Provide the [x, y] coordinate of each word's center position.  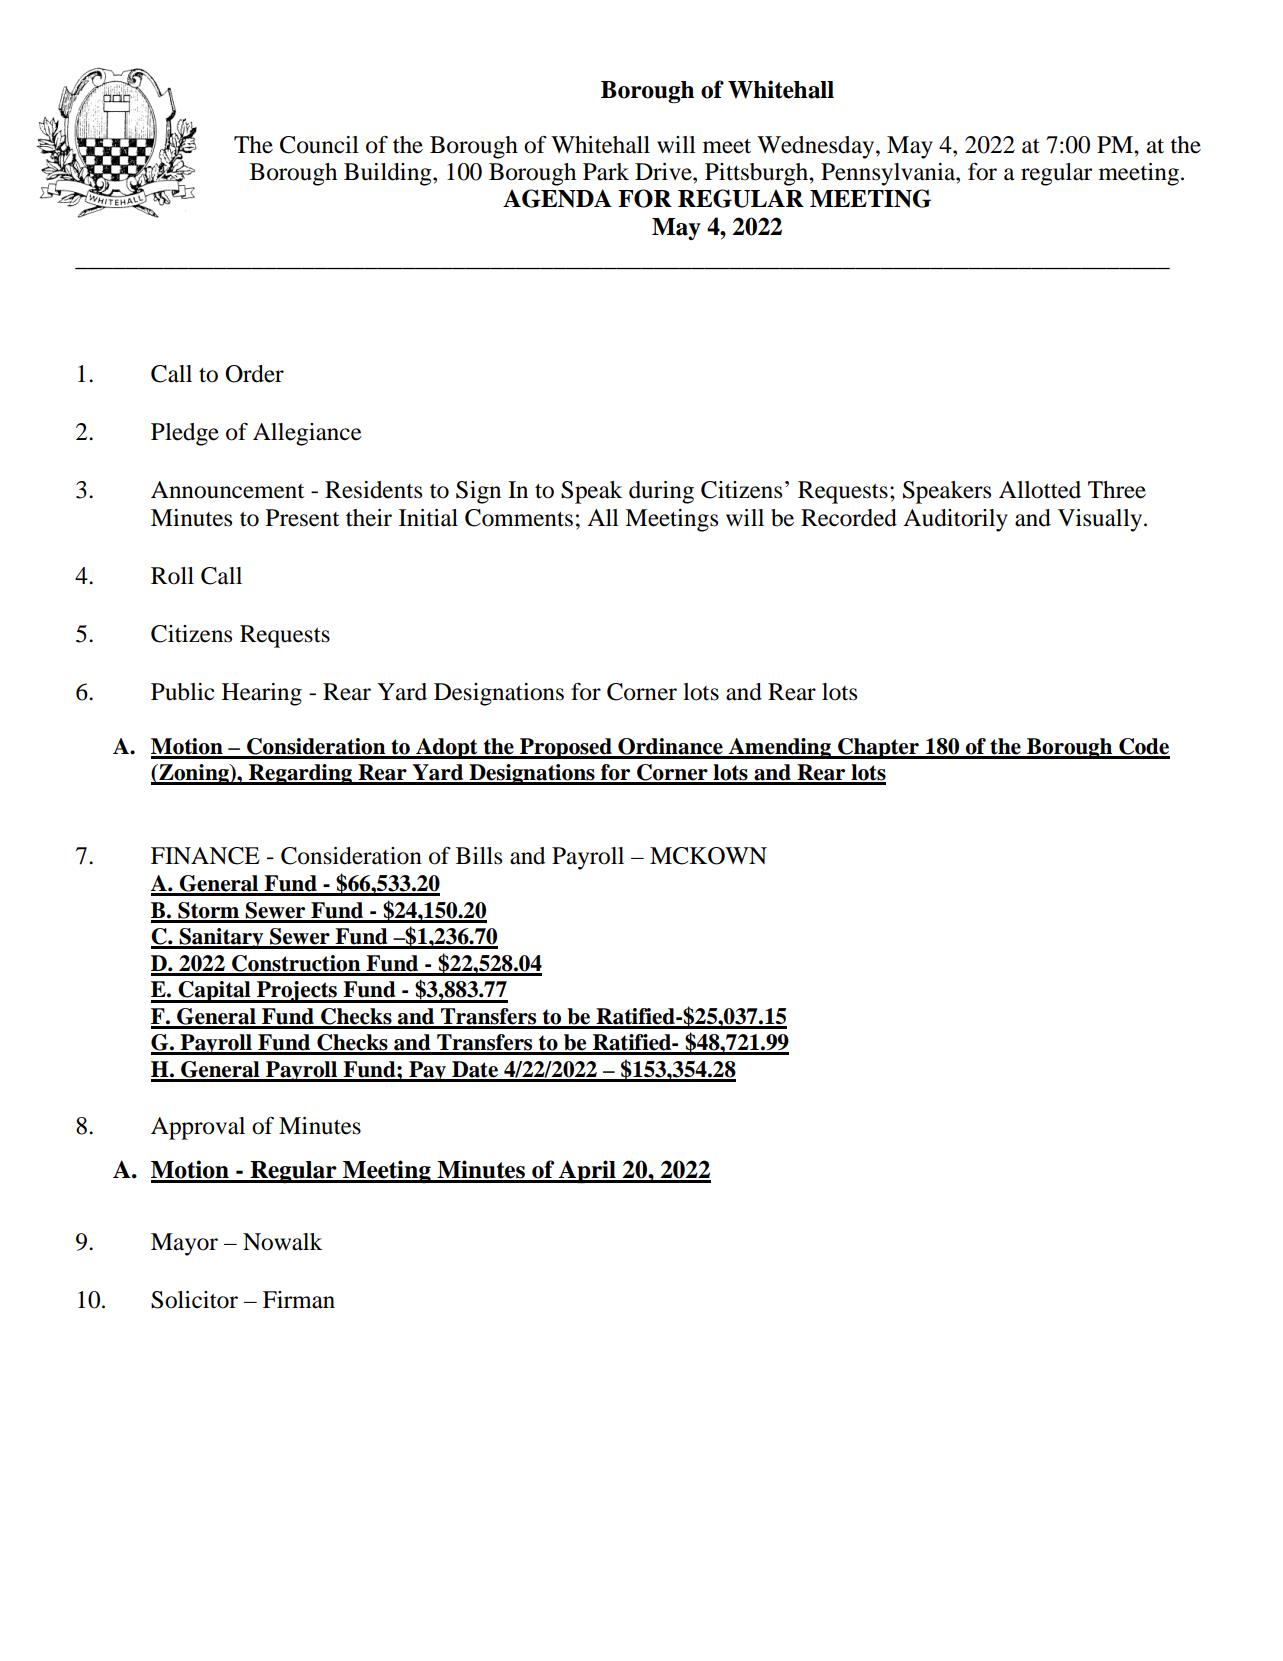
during [661, 492]
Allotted [1040, 490]
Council [319, 145]
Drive [664, 172]
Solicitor [194, 1300]
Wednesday [817, 147]
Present [303, 518]
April [587, 1171]
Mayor [184, 1244]
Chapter [878, 748]
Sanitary [221, 938]
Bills [479, 856]
